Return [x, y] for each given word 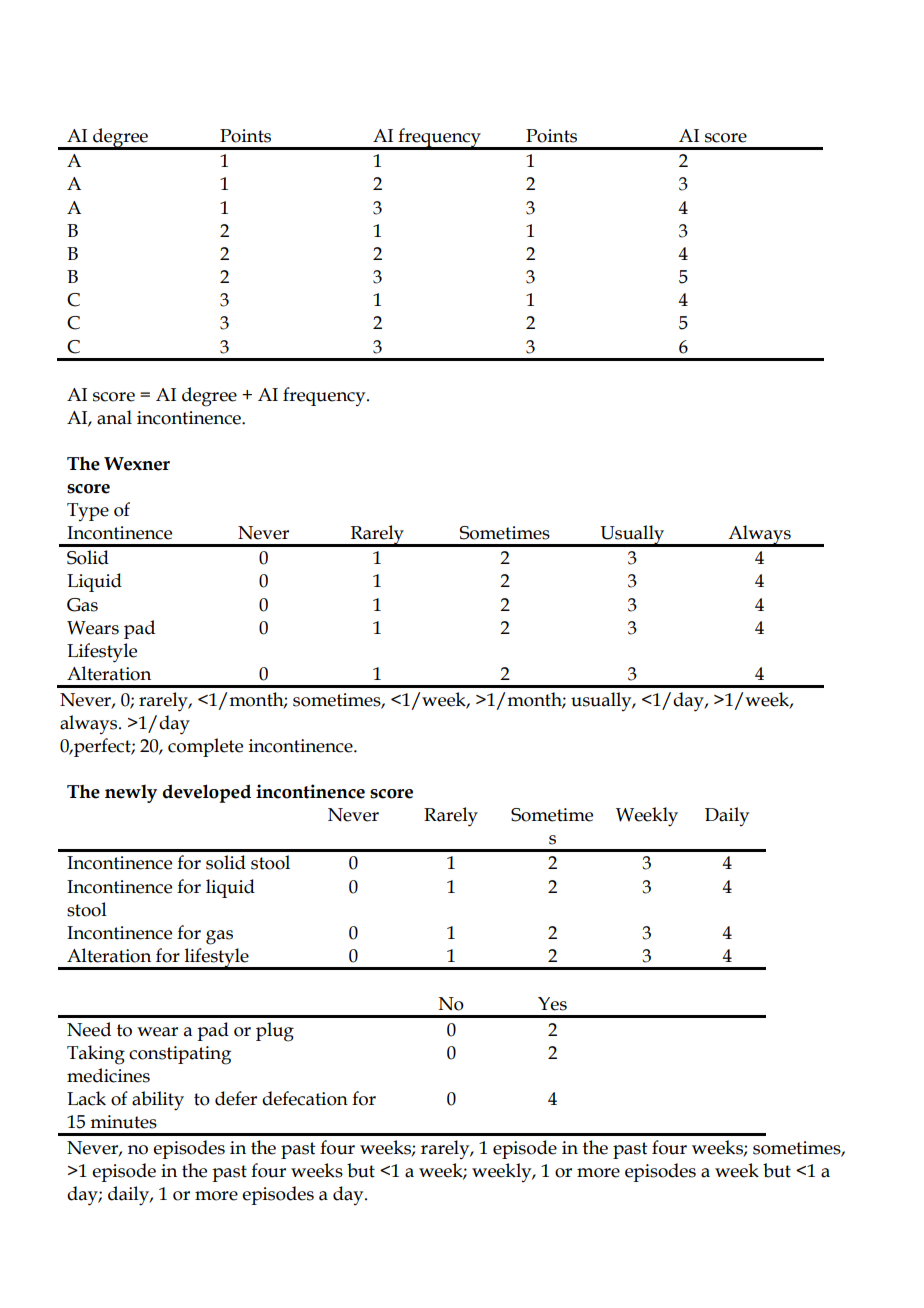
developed [207, 793]
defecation [305, 1098]
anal [114, 417]
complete [205, 747]
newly [131, 794]
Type [88, 512]
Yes [552, 1004]
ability [158, 1101]
